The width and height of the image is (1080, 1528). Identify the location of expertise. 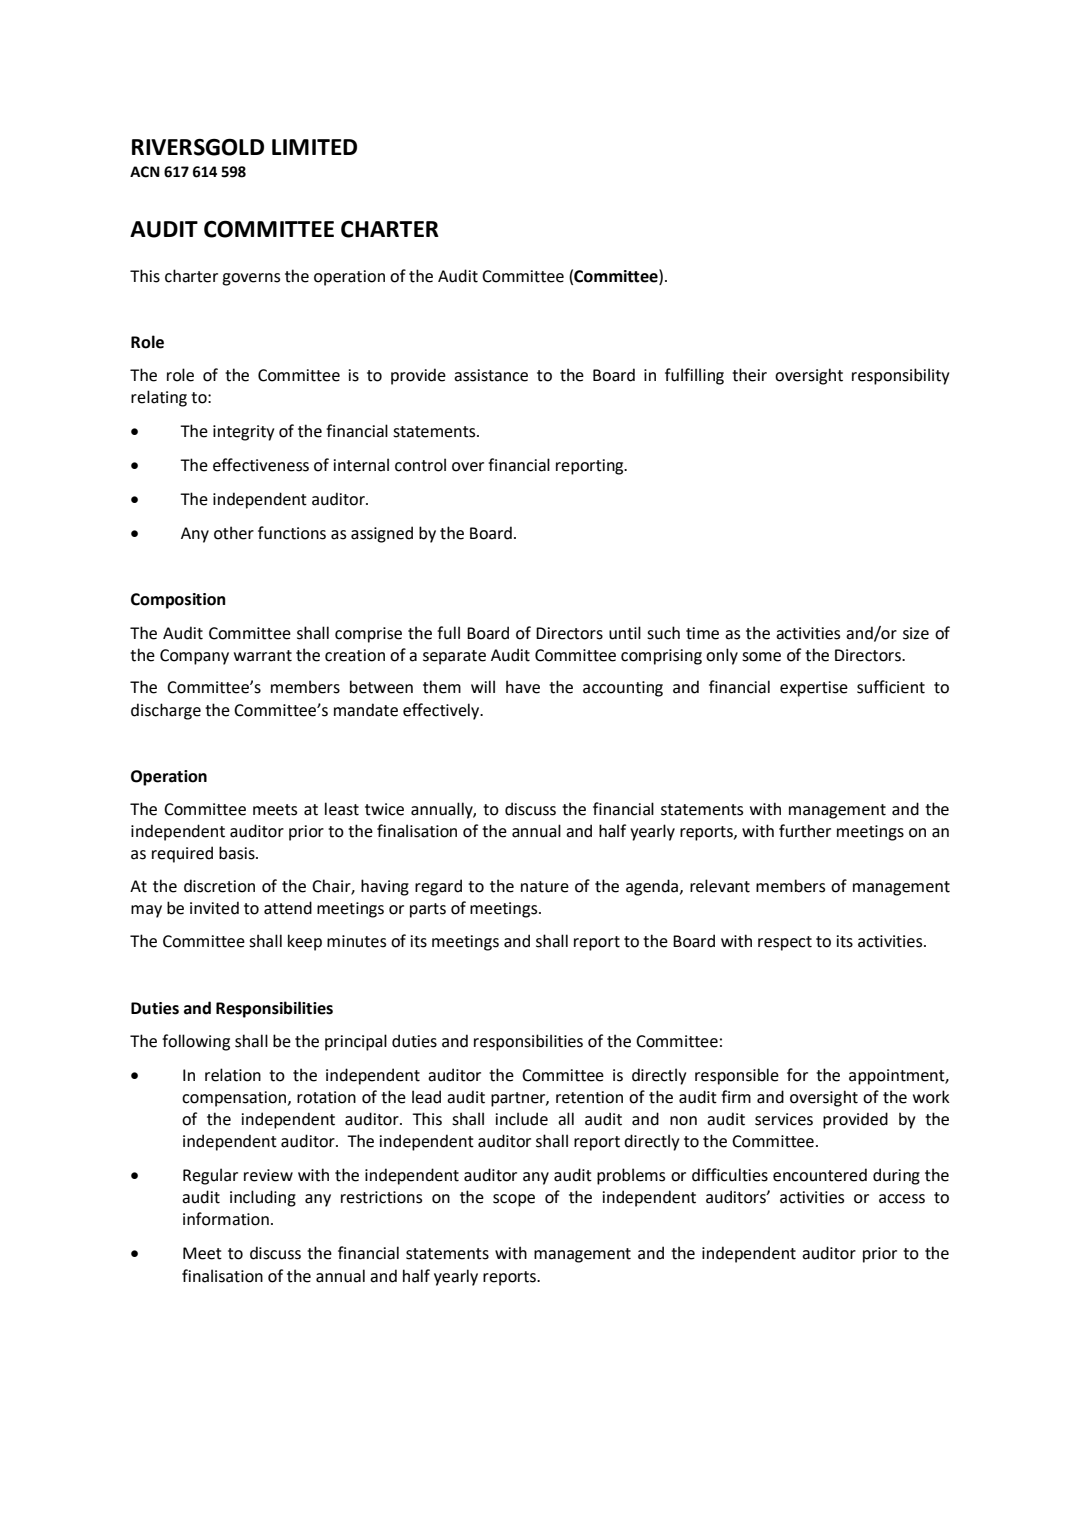
(814, 689).
